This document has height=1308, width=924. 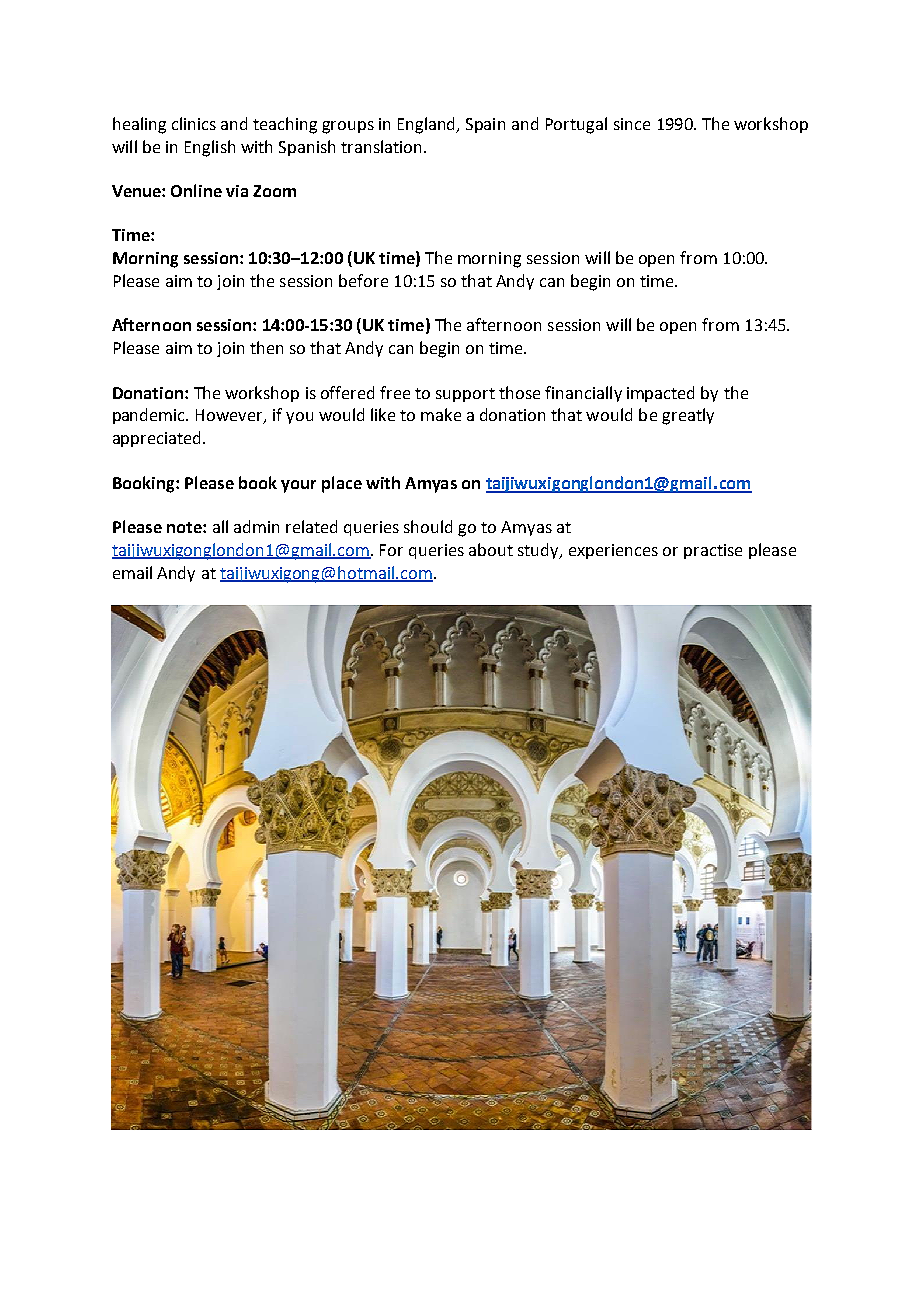 I want to click on before, so click(x=363, y=280).
